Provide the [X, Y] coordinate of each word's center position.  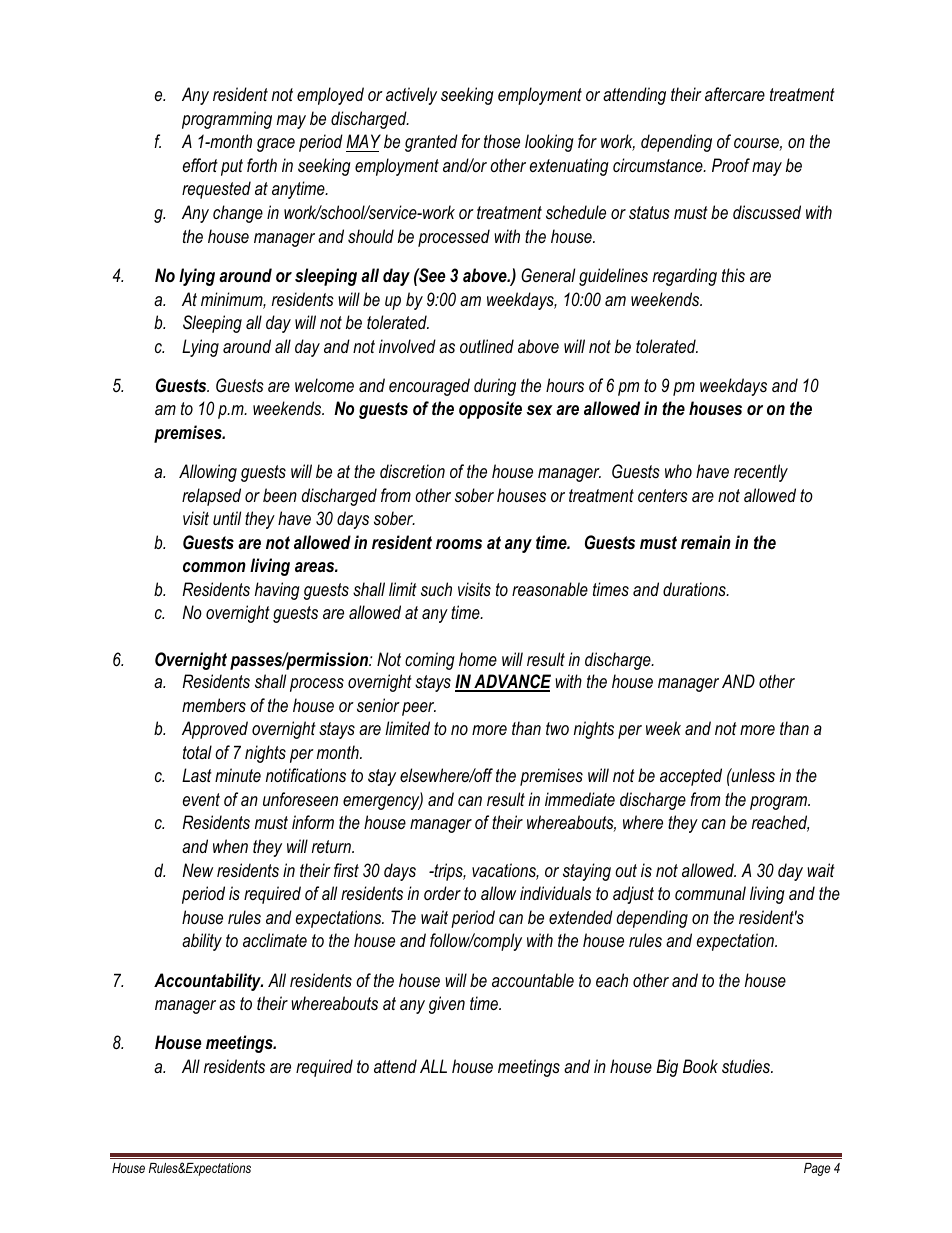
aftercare [735, 94]
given [447, 1005]
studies [747, 1066]
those [502, 141]
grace [276, 145]
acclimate [275, 940]
